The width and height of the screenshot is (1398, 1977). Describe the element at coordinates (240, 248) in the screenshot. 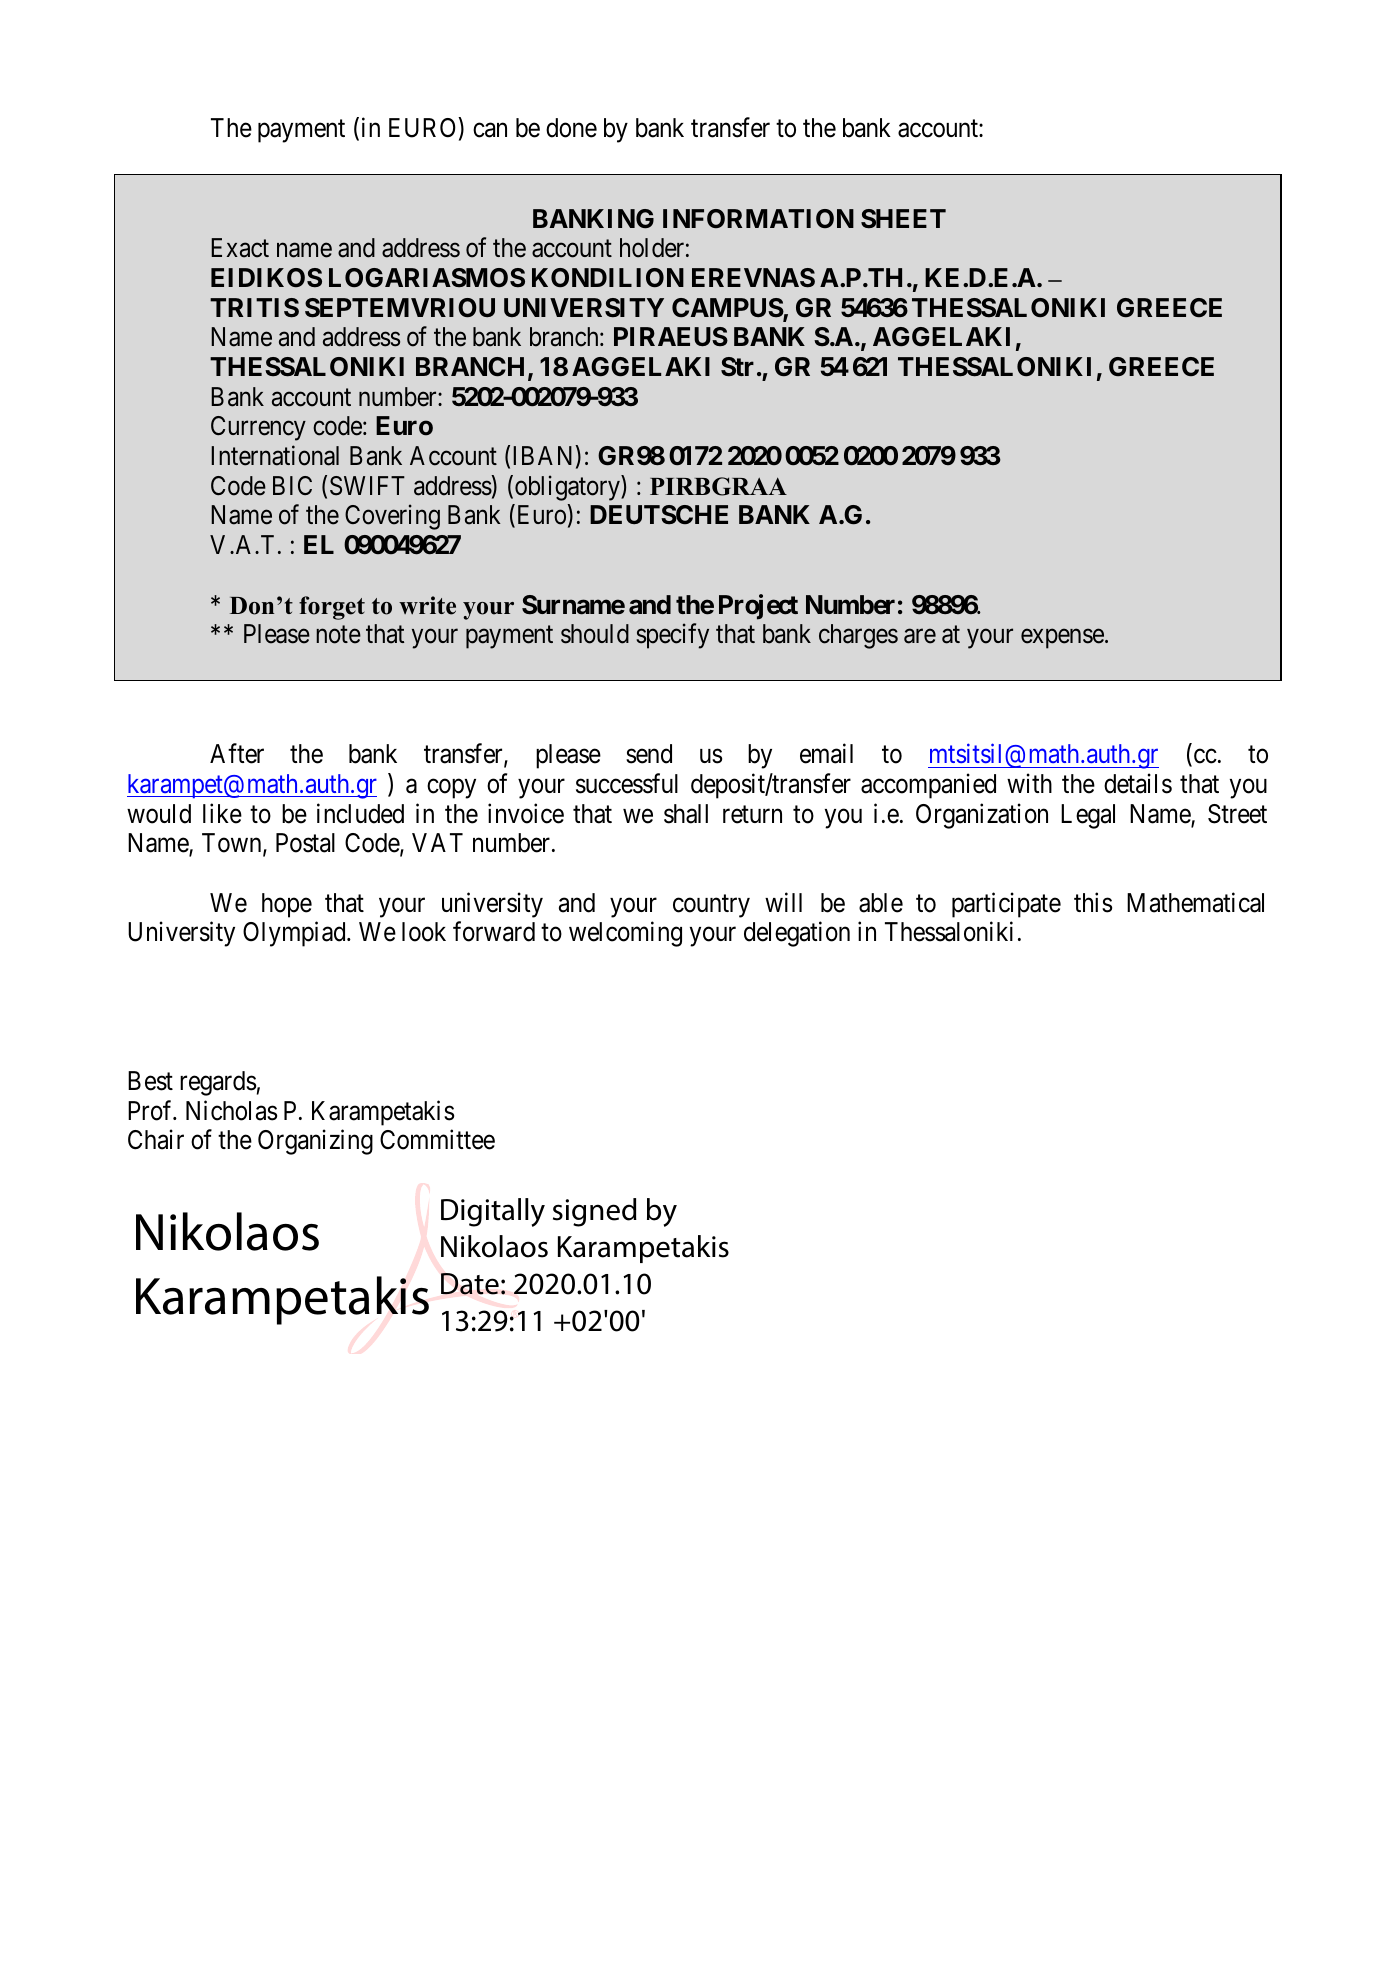

I see `Exact` at that location.
